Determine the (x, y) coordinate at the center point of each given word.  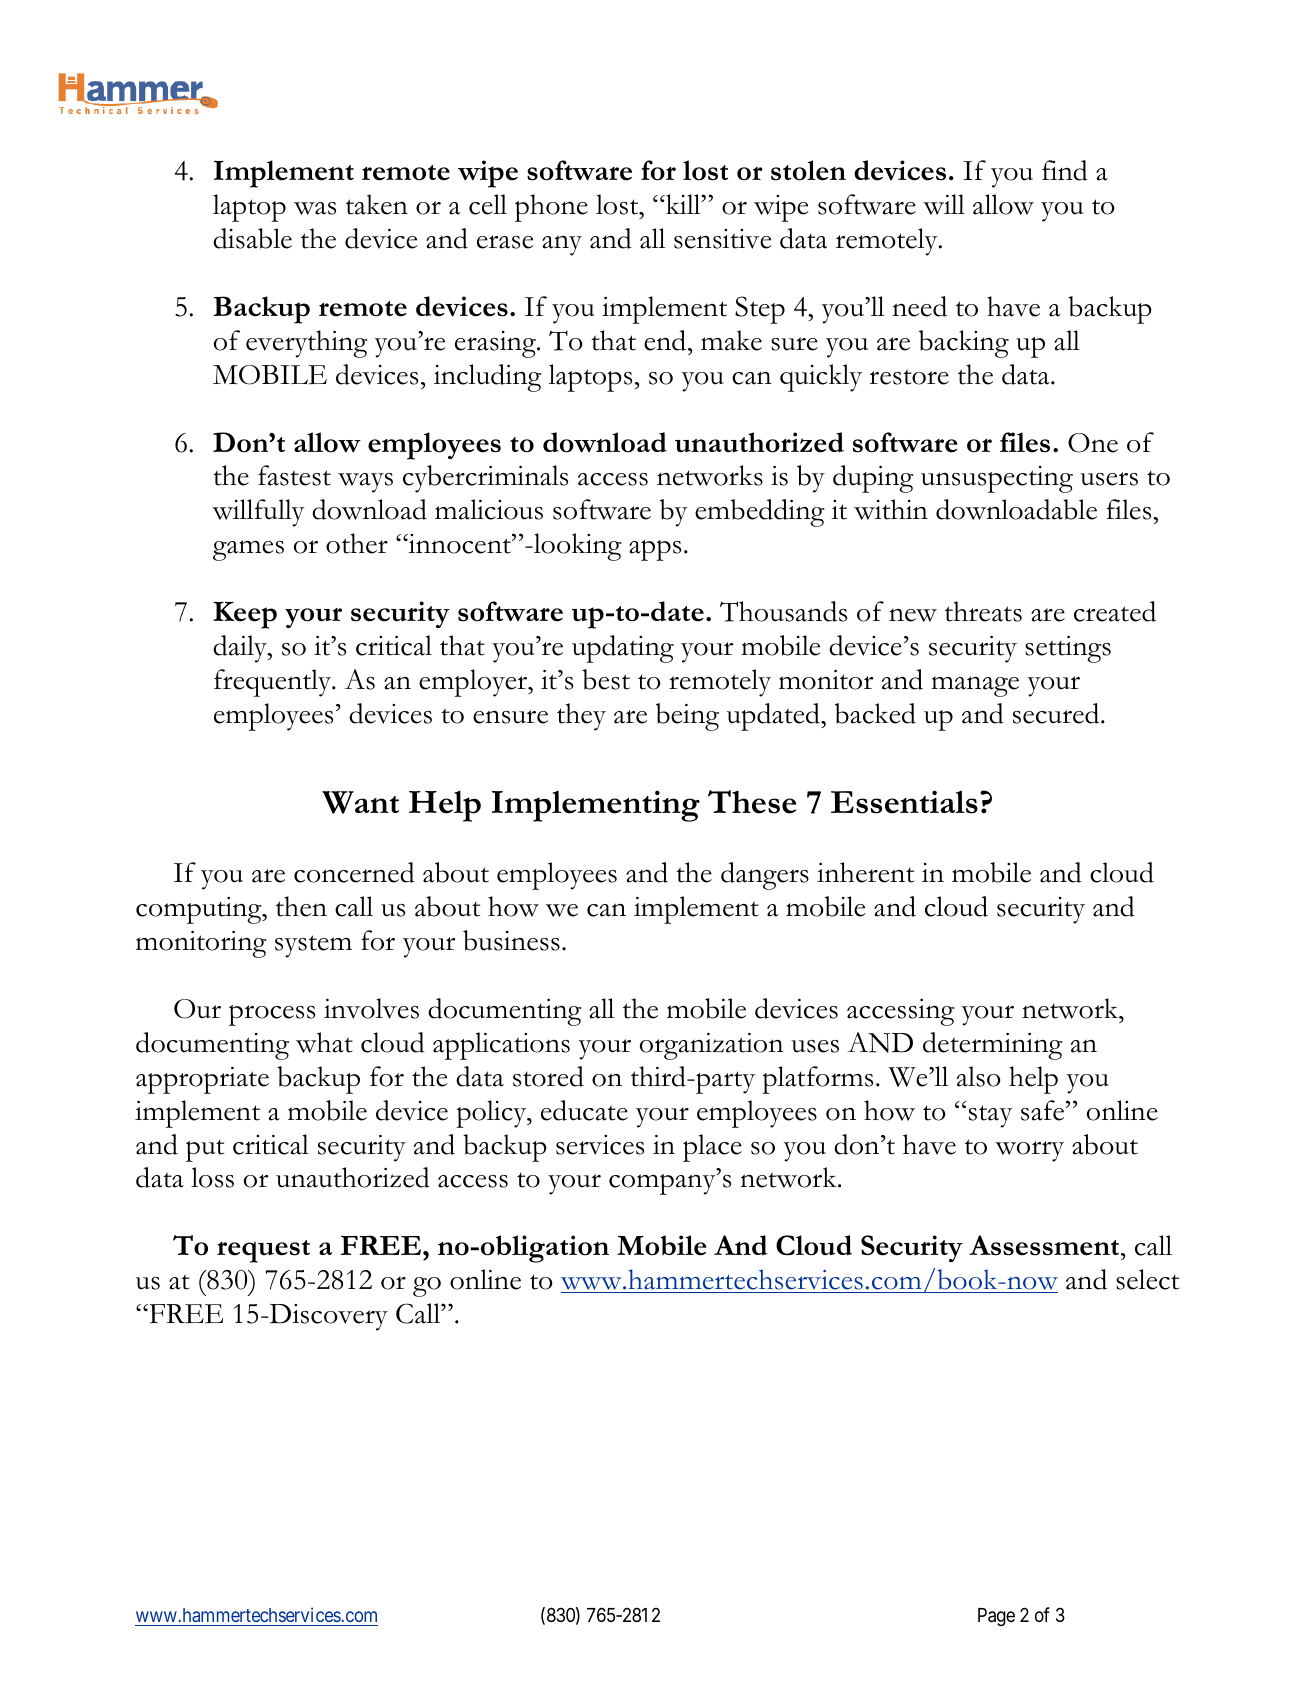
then (301, 906)
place (712, 1148)
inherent (865, 872)
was (315, 208)
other (357, 543)
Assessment (1045, 1245)
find (1065, 170)
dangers (765, 876)
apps (655, 550)
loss (212, 1177)
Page (996, 1617)
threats (983, 611)
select (1147, 1279)
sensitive (723, 239)
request (263, 1251)
